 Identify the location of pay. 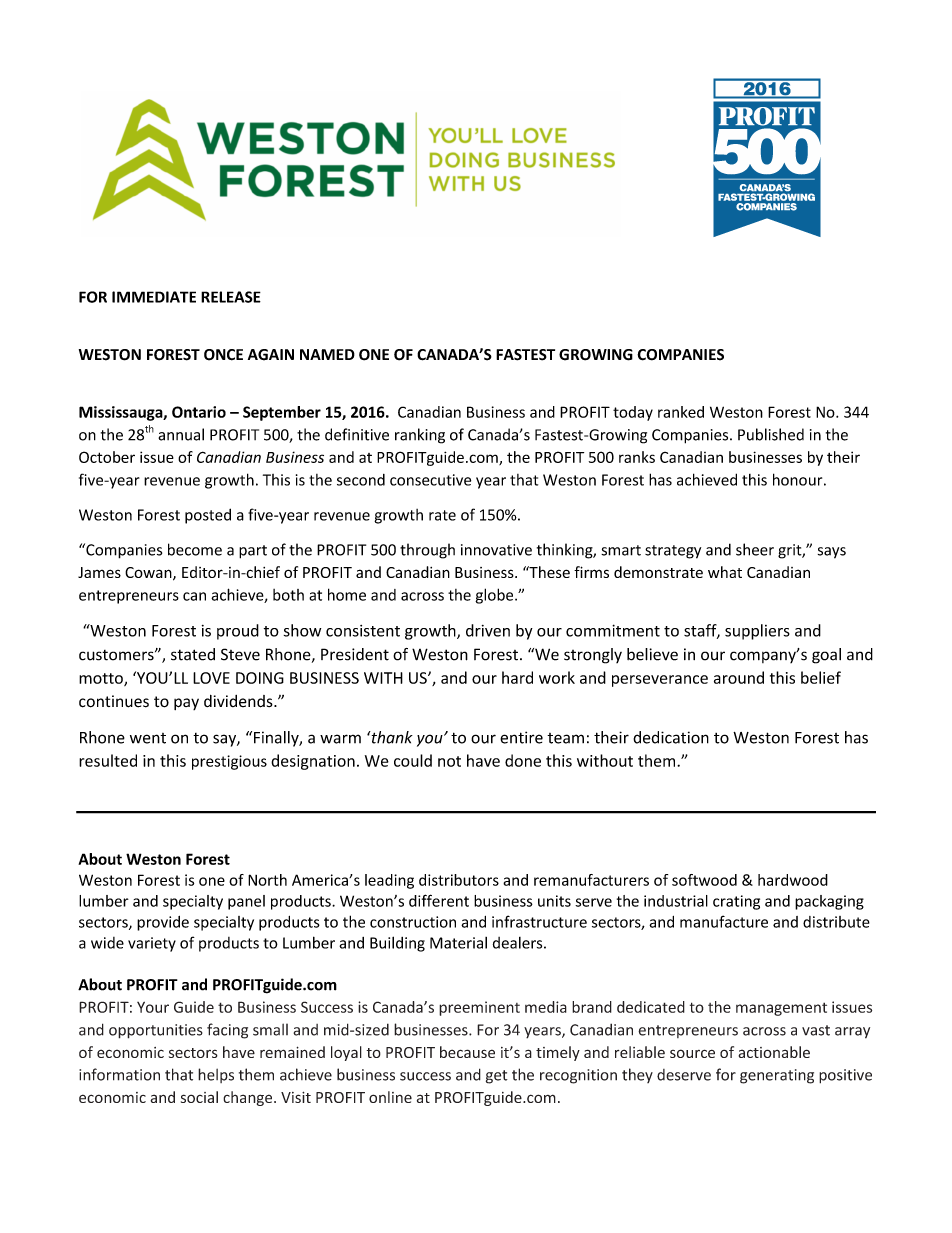
(186, 704).
